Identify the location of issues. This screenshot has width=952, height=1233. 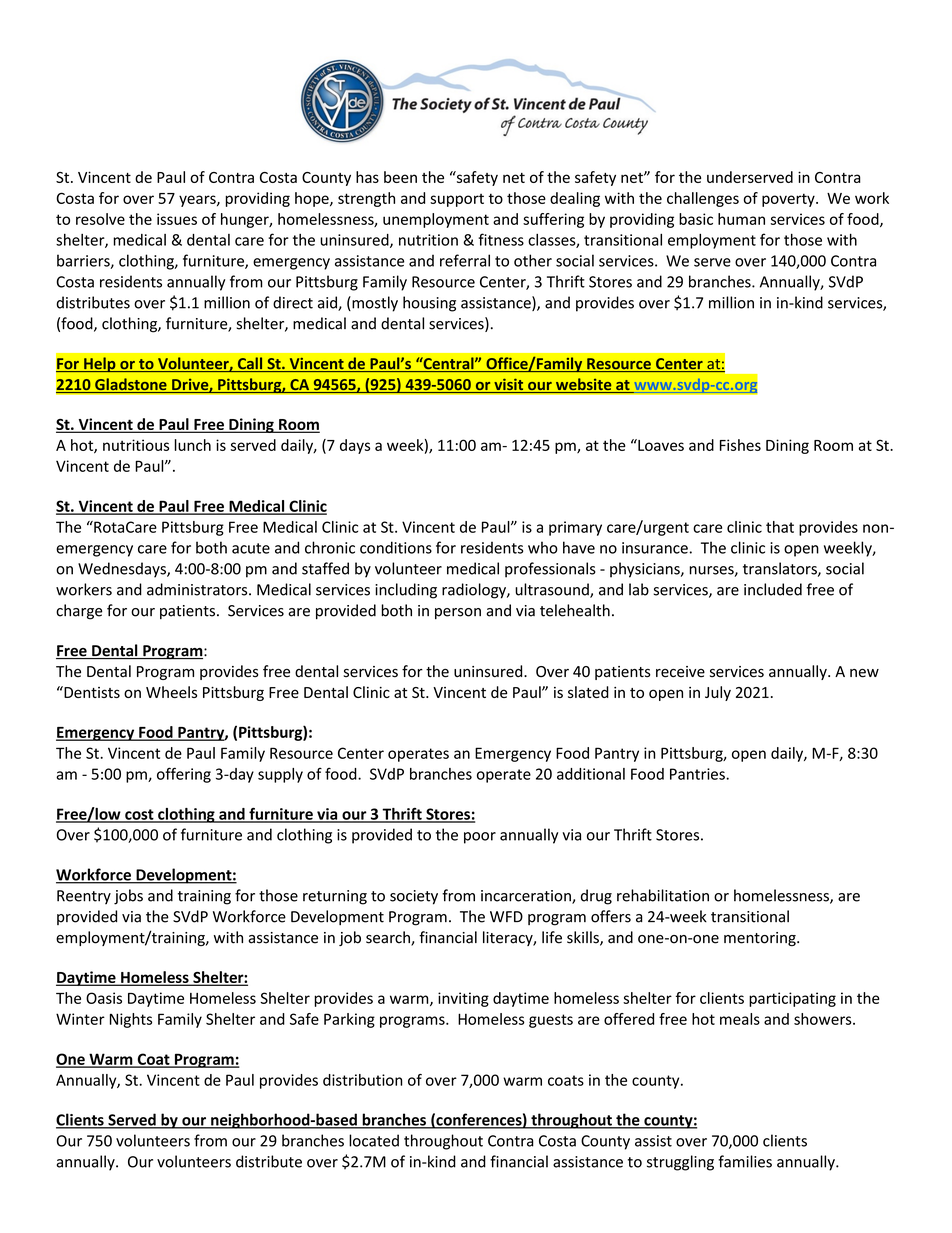
(177, 219).
